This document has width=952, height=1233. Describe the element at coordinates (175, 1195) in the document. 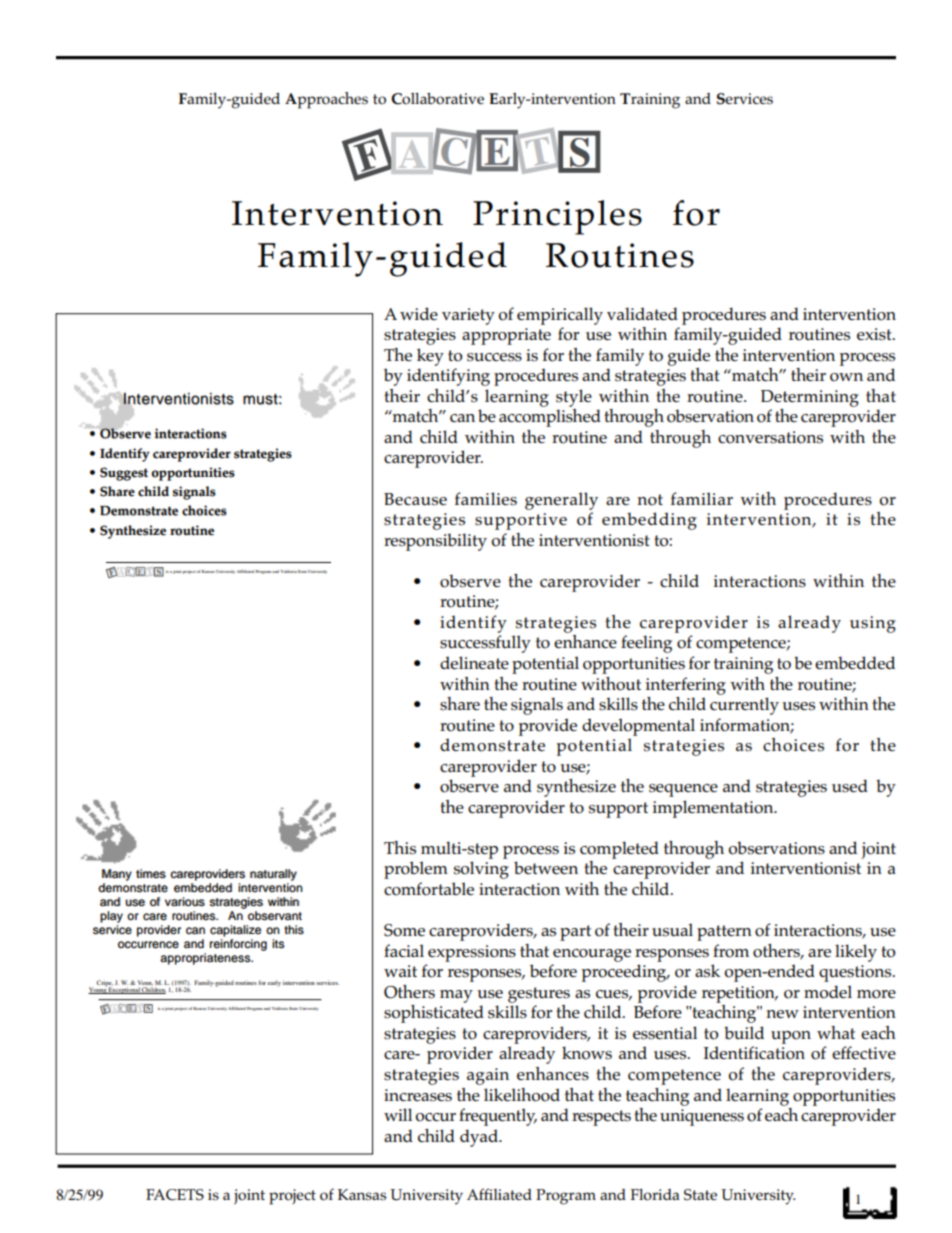

I see `FACETS` at that location.
